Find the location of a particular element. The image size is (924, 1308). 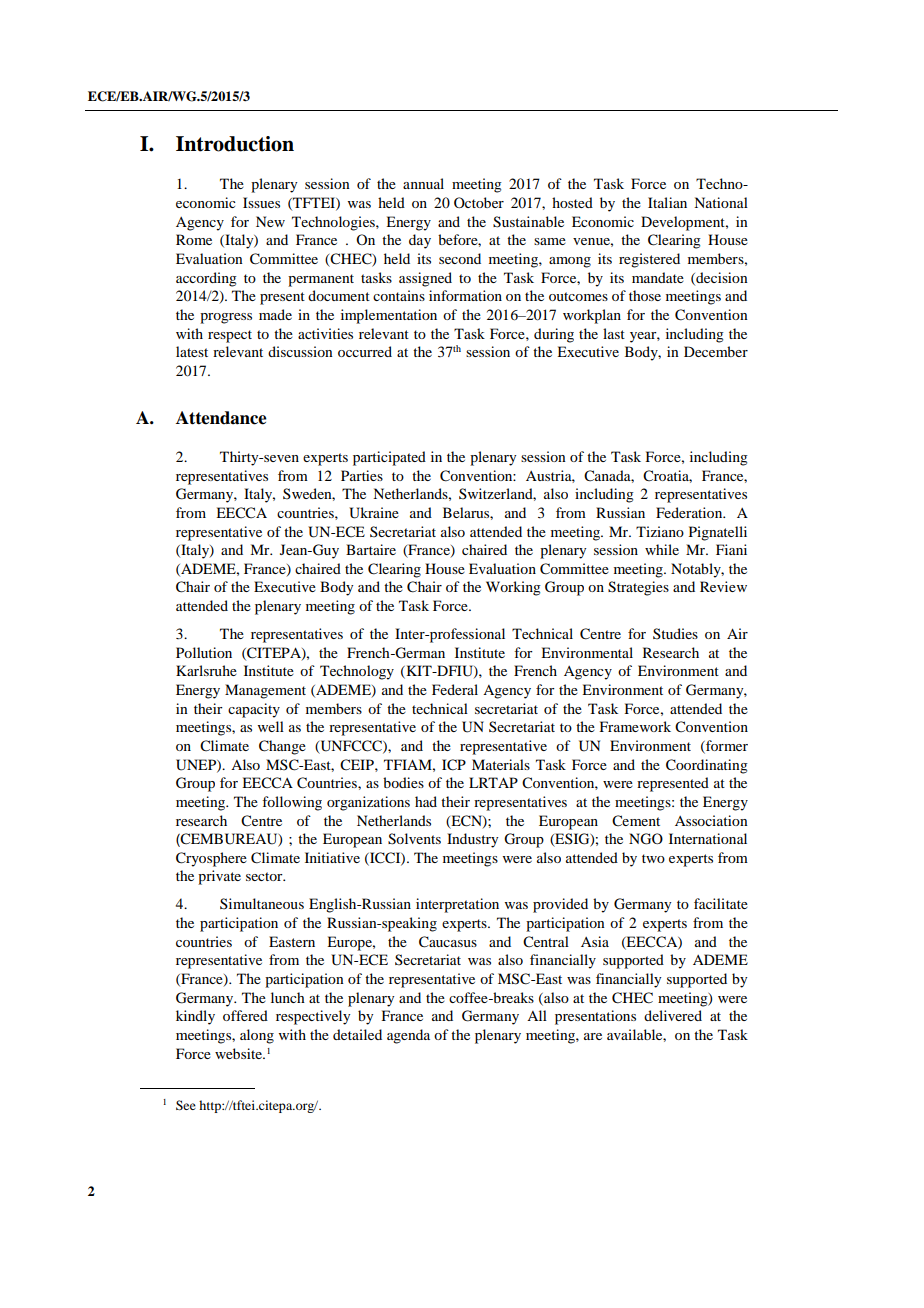

Italian is located at coordinates (667, 202).
